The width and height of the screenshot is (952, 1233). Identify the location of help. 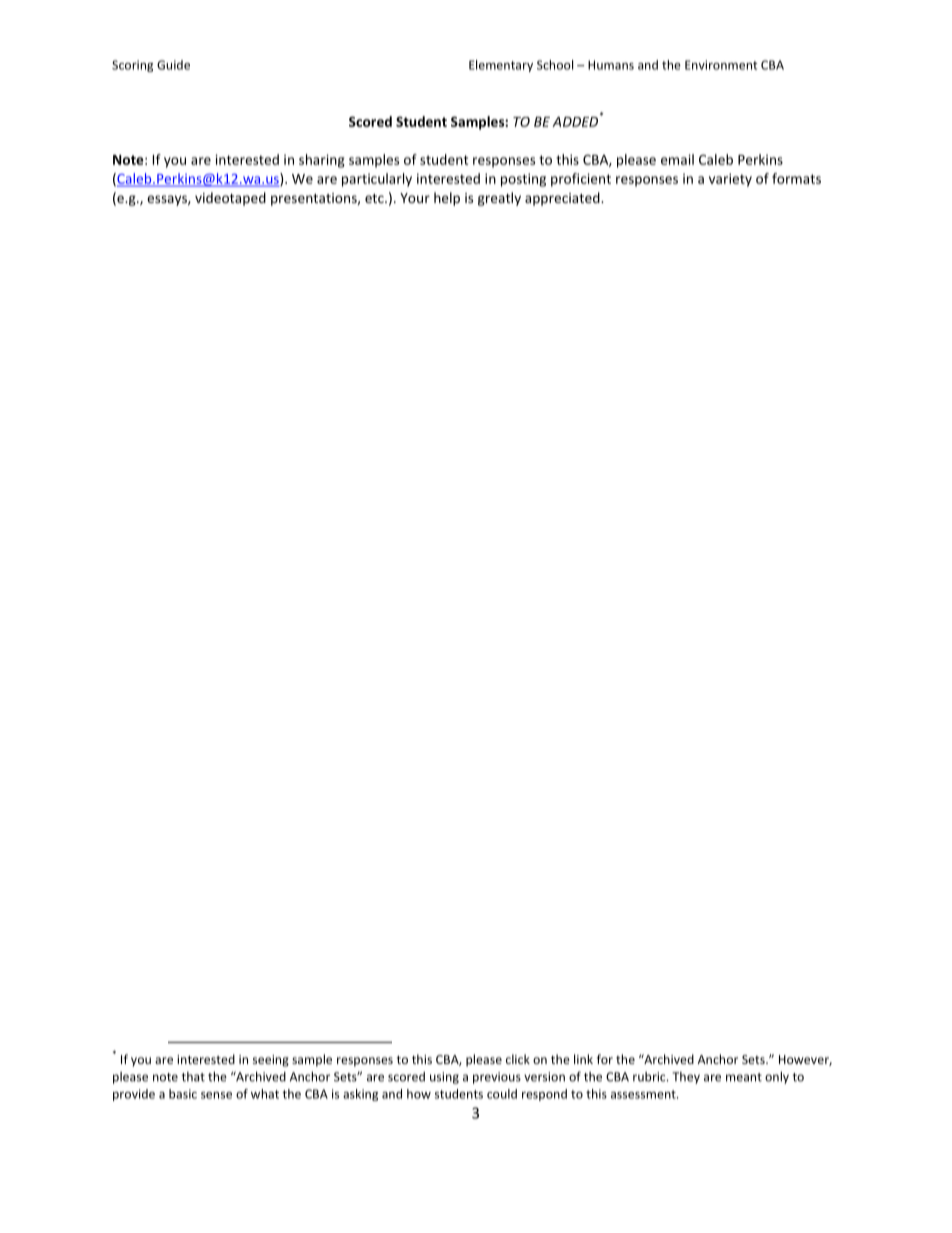
(447, 199).
